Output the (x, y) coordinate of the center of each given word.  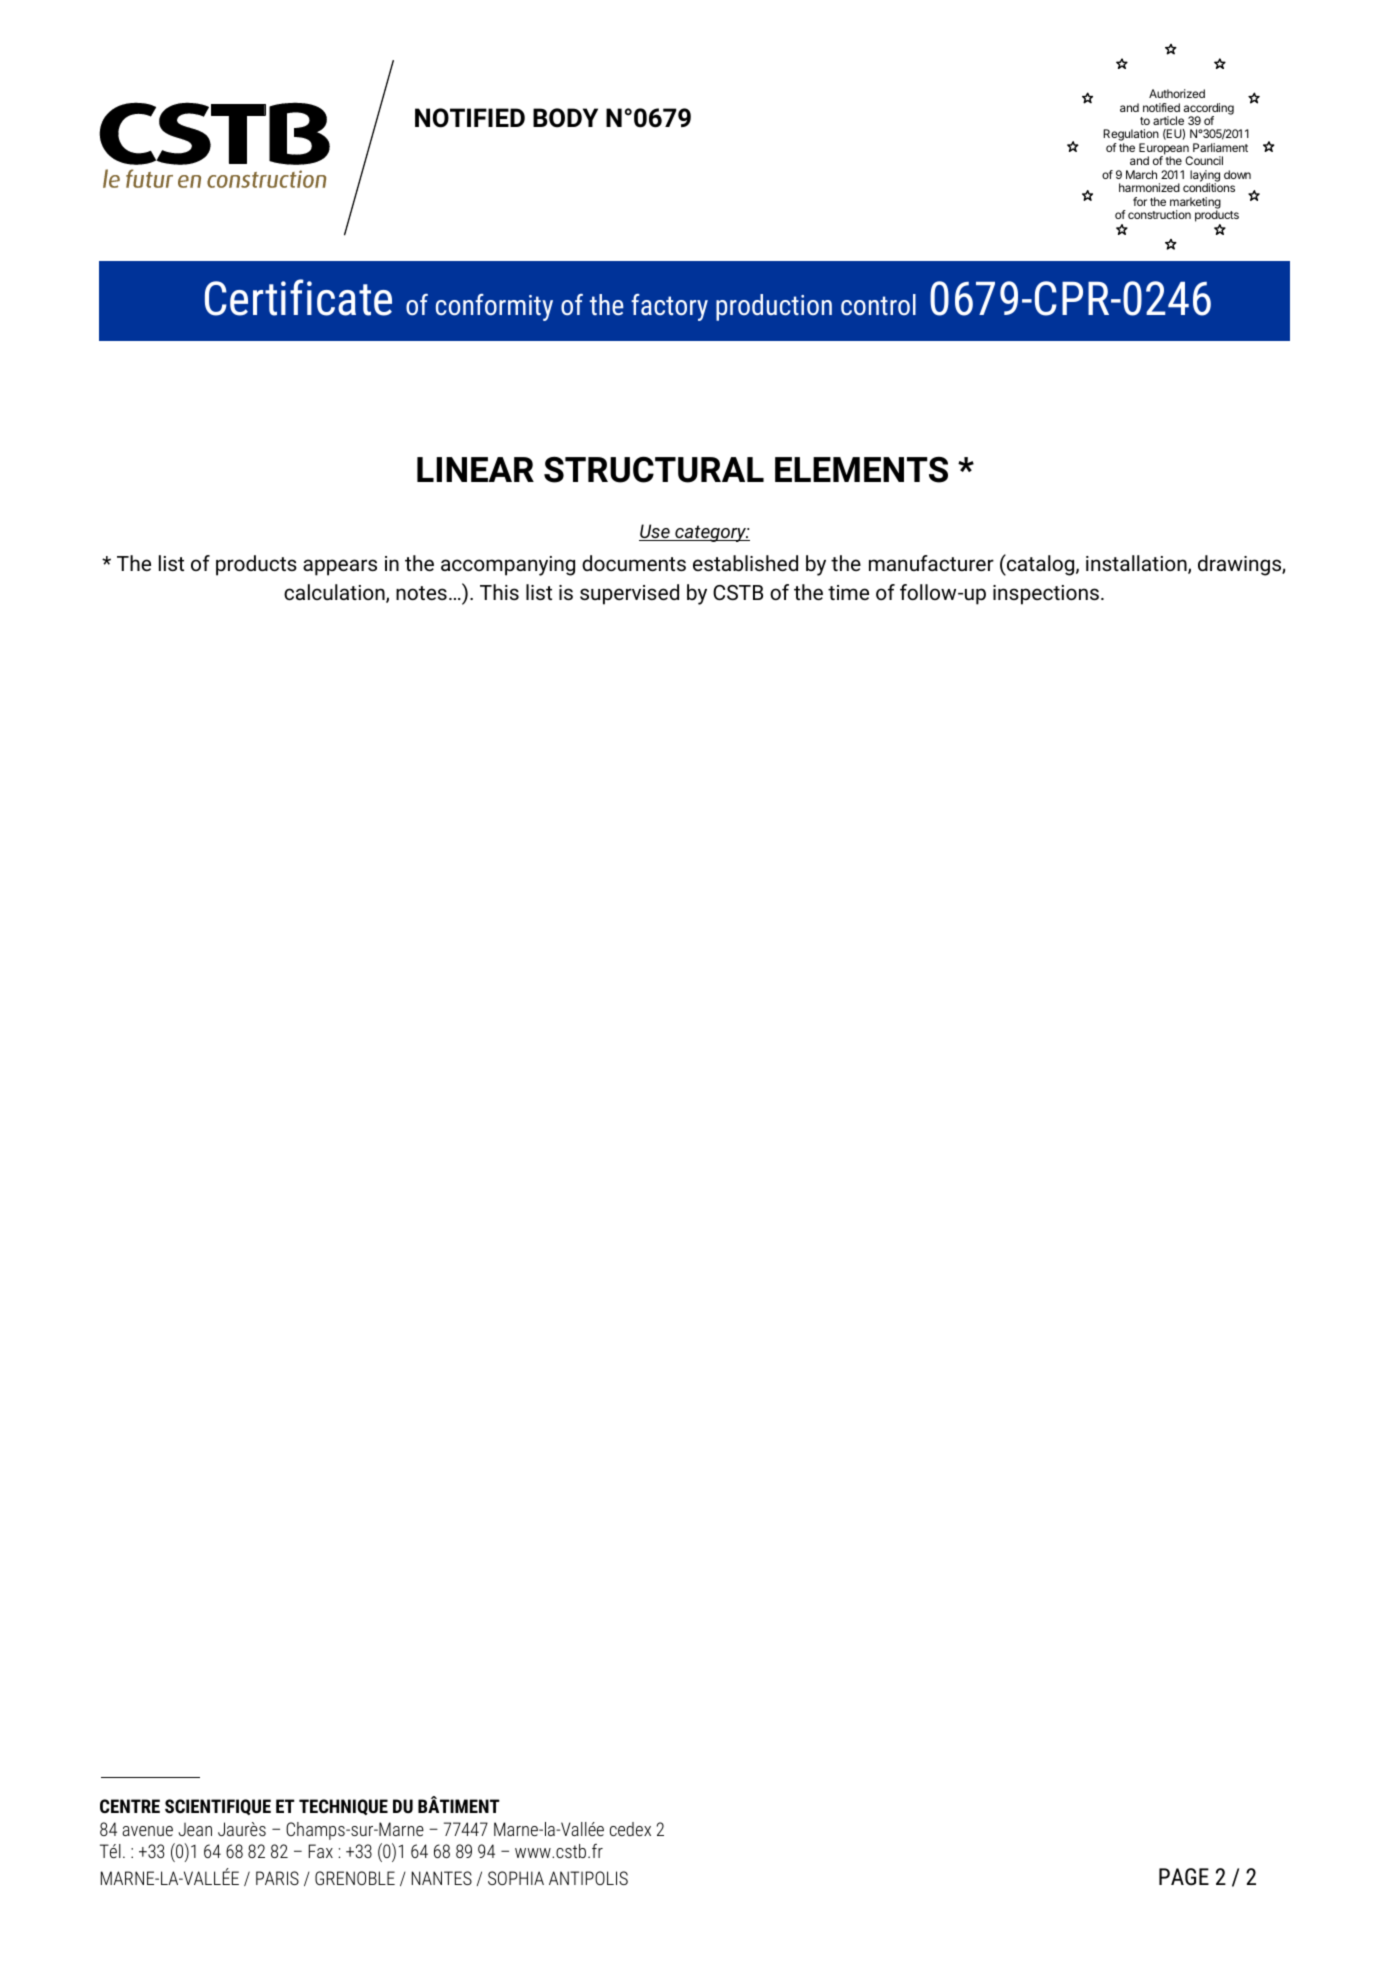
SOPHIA (516, 1878)
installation (1137, 564)
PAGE (1184, 1877)
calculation (335, 593)
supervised (629, 594)
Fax (321, 1851)
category (711, 533)
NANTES (442, 1878)
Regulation (1131, 136)
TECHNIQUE (343, 1807)
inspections (1046, 595)
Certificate (298, 297)
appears (340, 567)
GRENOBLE (355, 1878)
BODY (565, 118)
